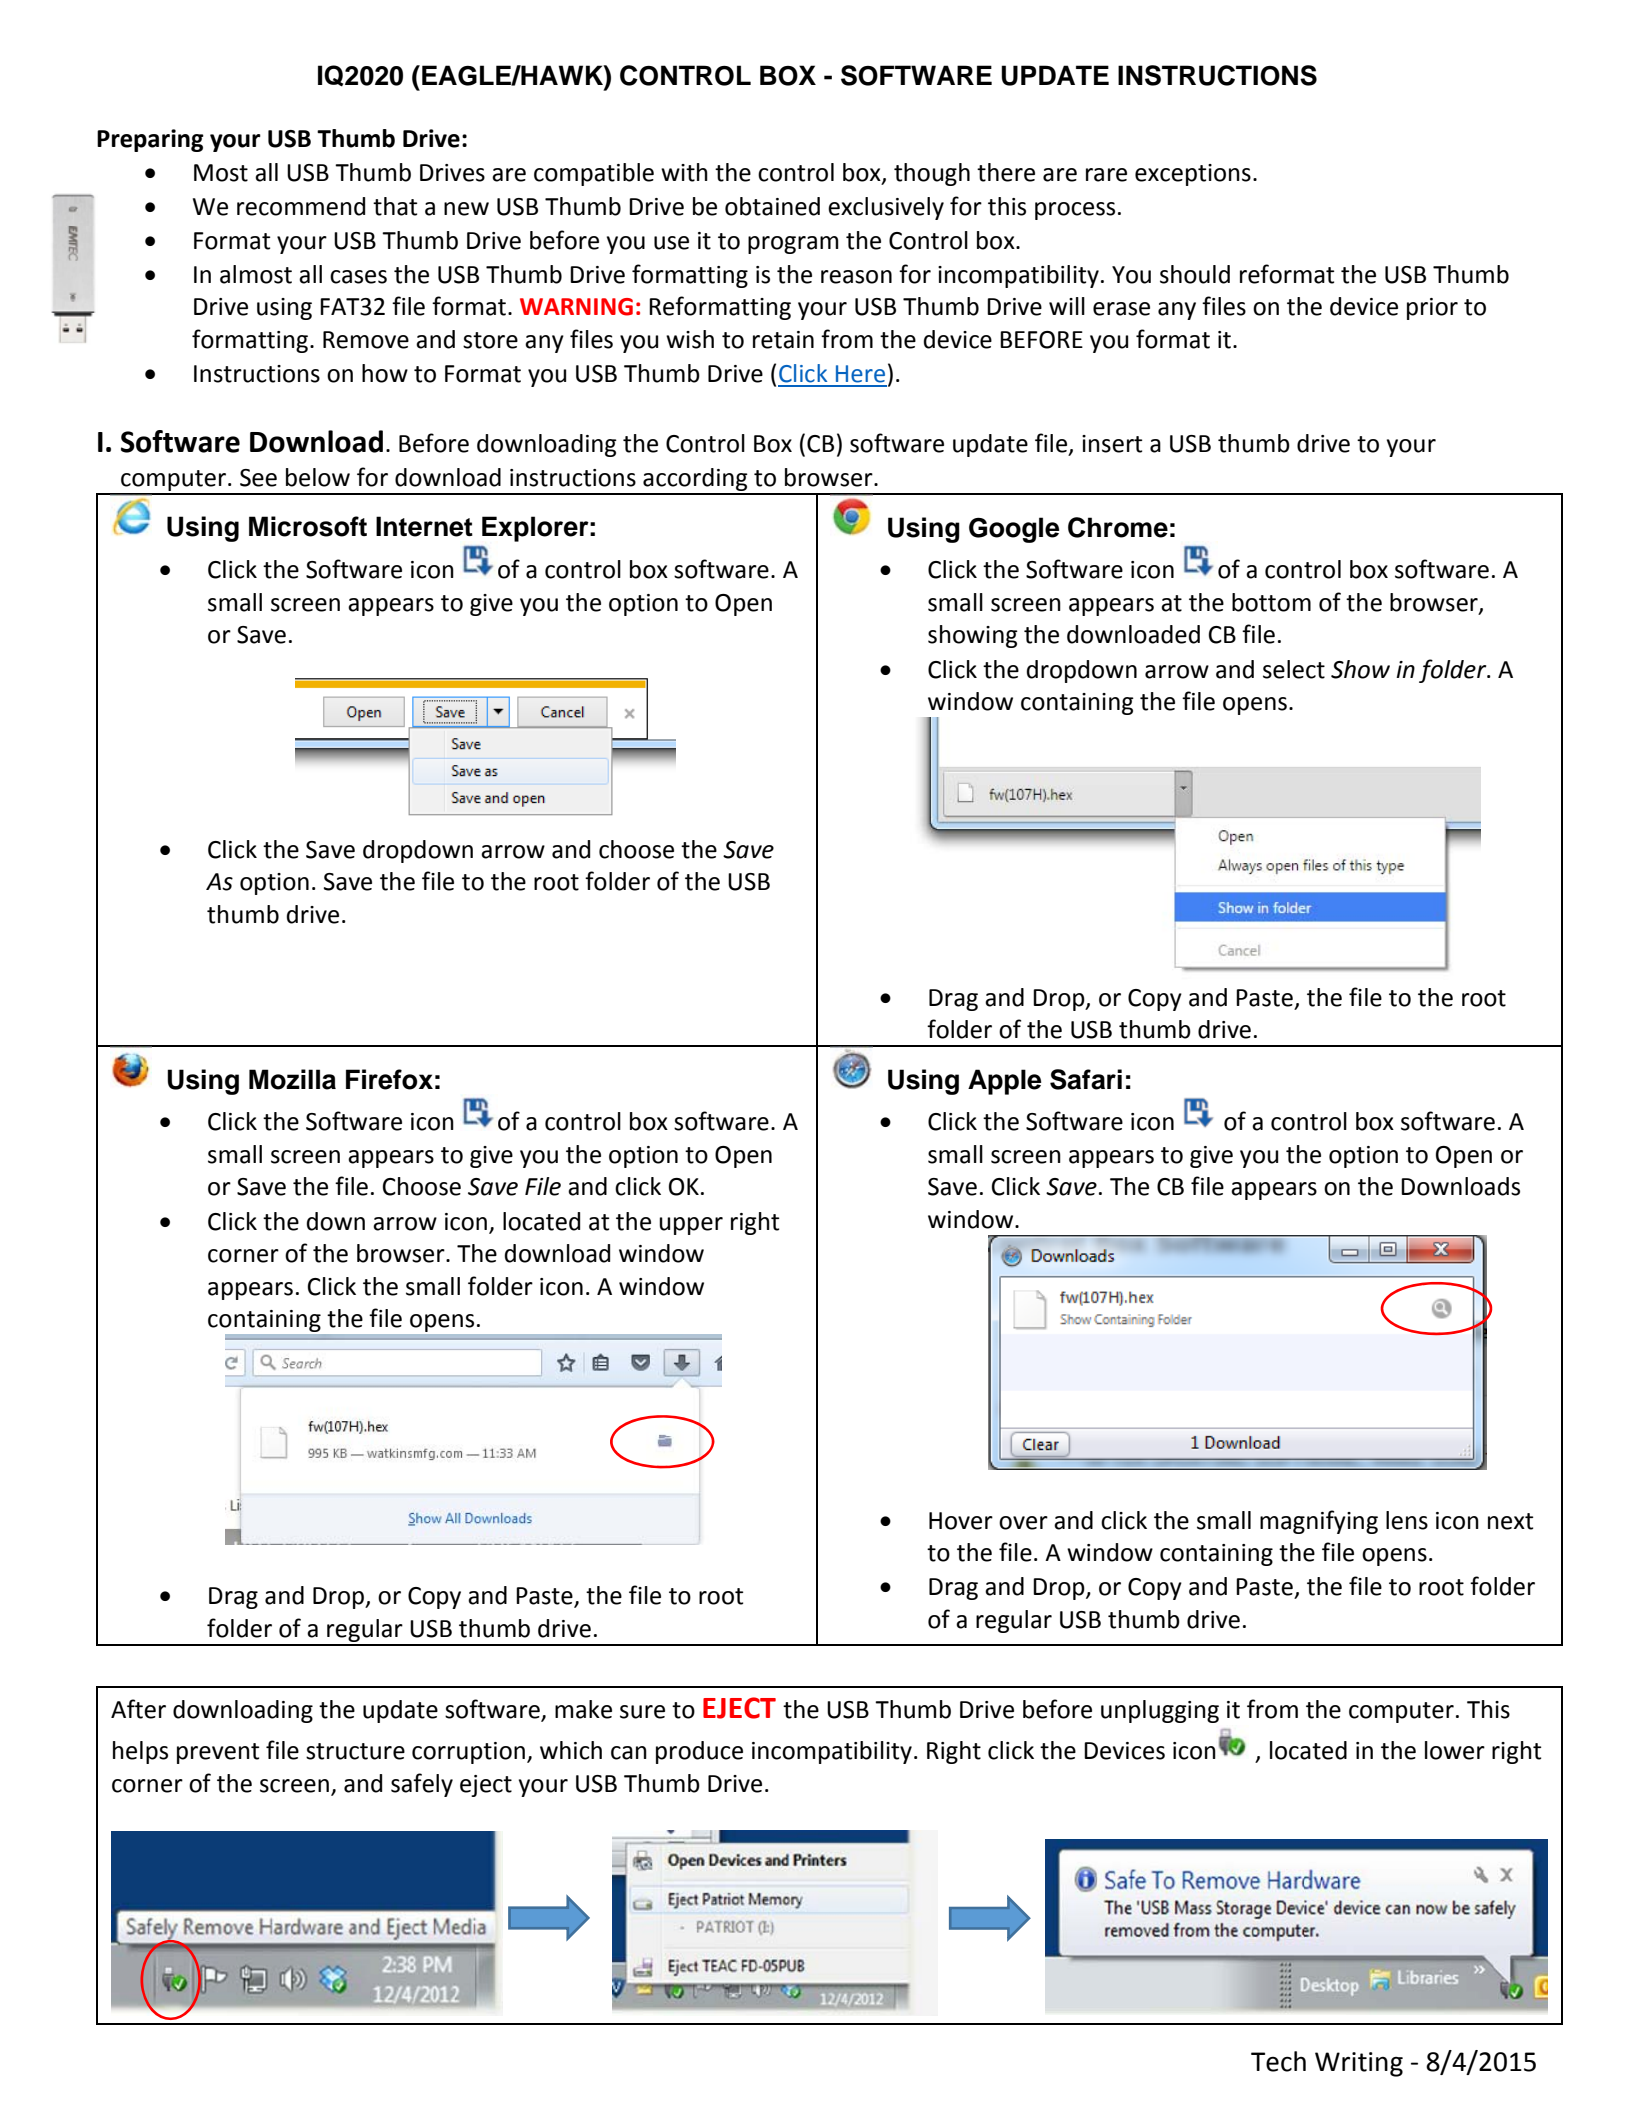  I want to click on obtained, so click(772, 206).
